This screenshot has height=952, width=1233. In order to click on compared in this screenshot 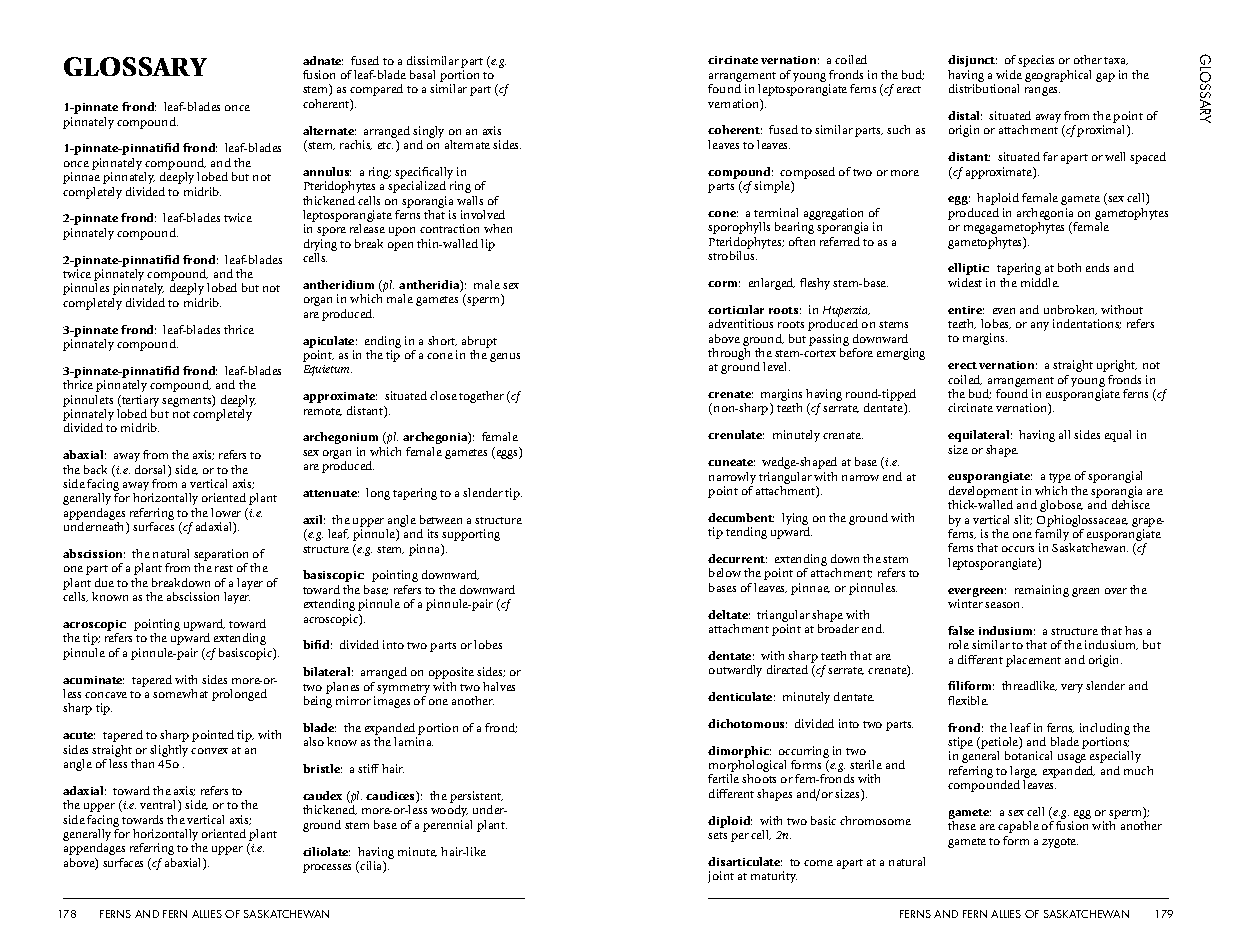, I will do `click(376, 90)`.
